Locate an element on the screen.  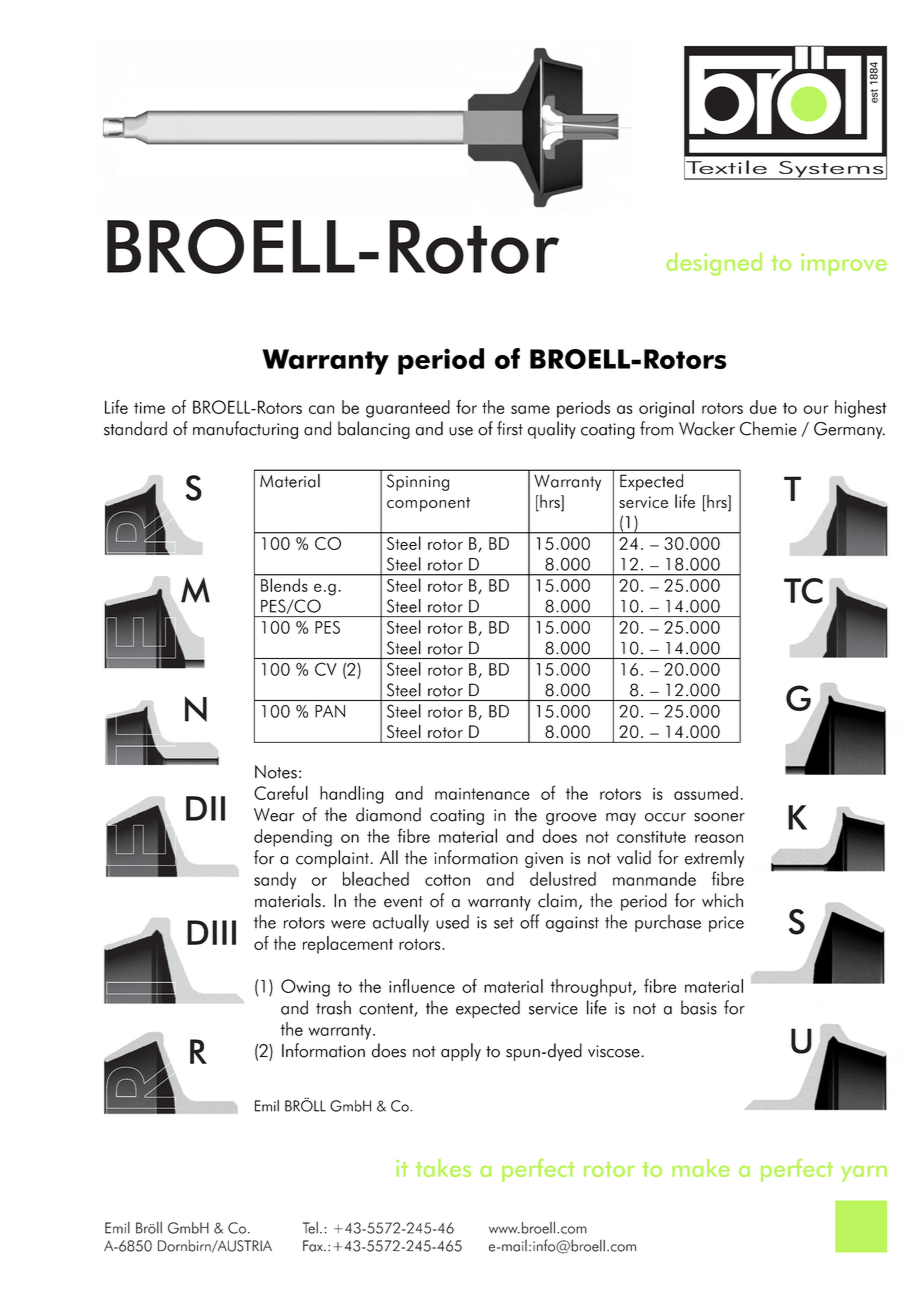
Owing is located at coordinates (305, 988).
